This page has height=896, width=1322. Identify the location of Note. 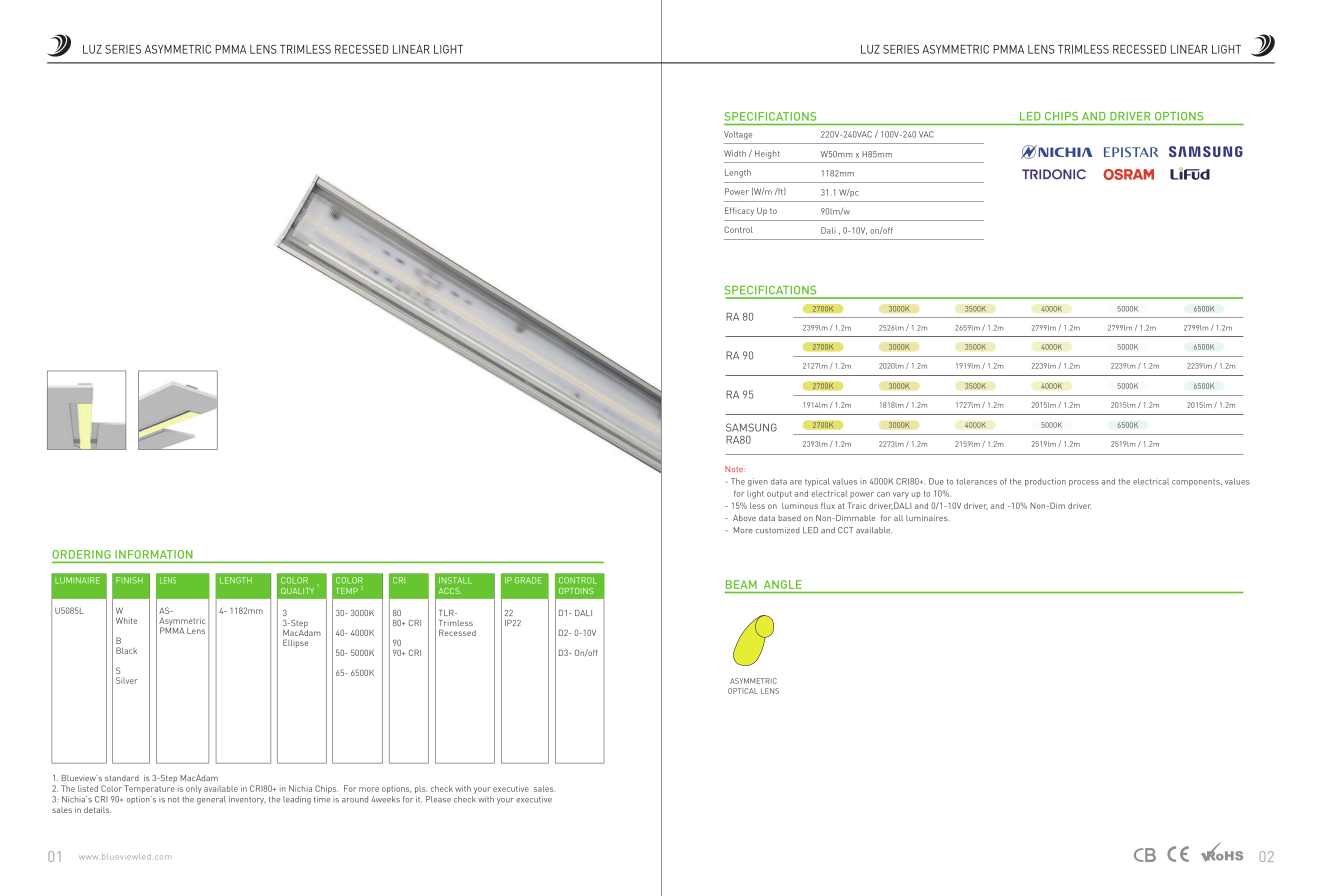
(734, 469).
